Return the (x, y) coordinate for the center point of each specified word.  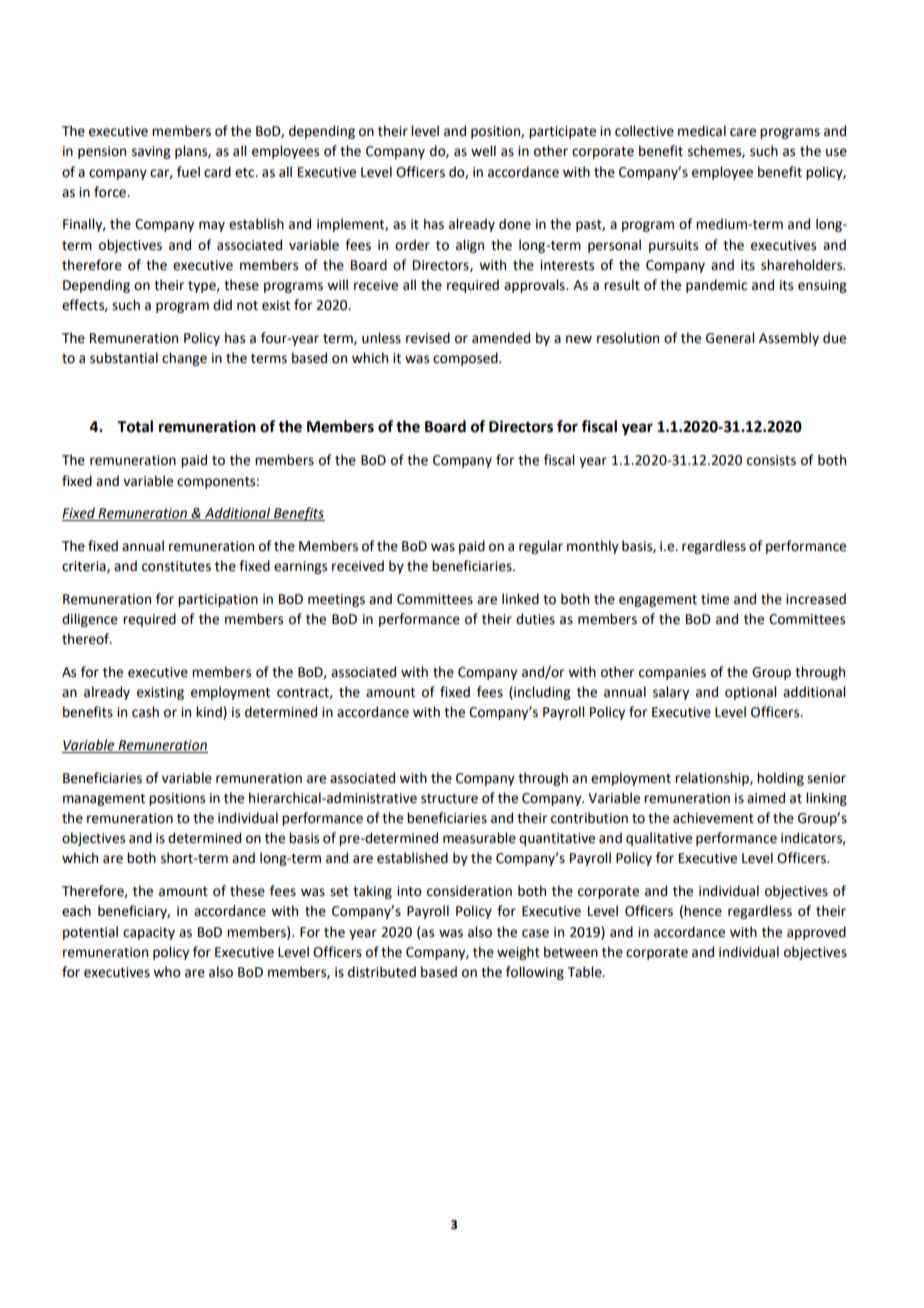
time (715, 599)
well (483, 151)
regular (541, 547)
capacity (149, 933)
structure (449, 799)
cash (145, 712)
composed (466, 359)
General (730, 338)
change (184, 359)
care (743, 132)
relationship (713, 779)
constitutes (176, 566)
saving (151, 152)
